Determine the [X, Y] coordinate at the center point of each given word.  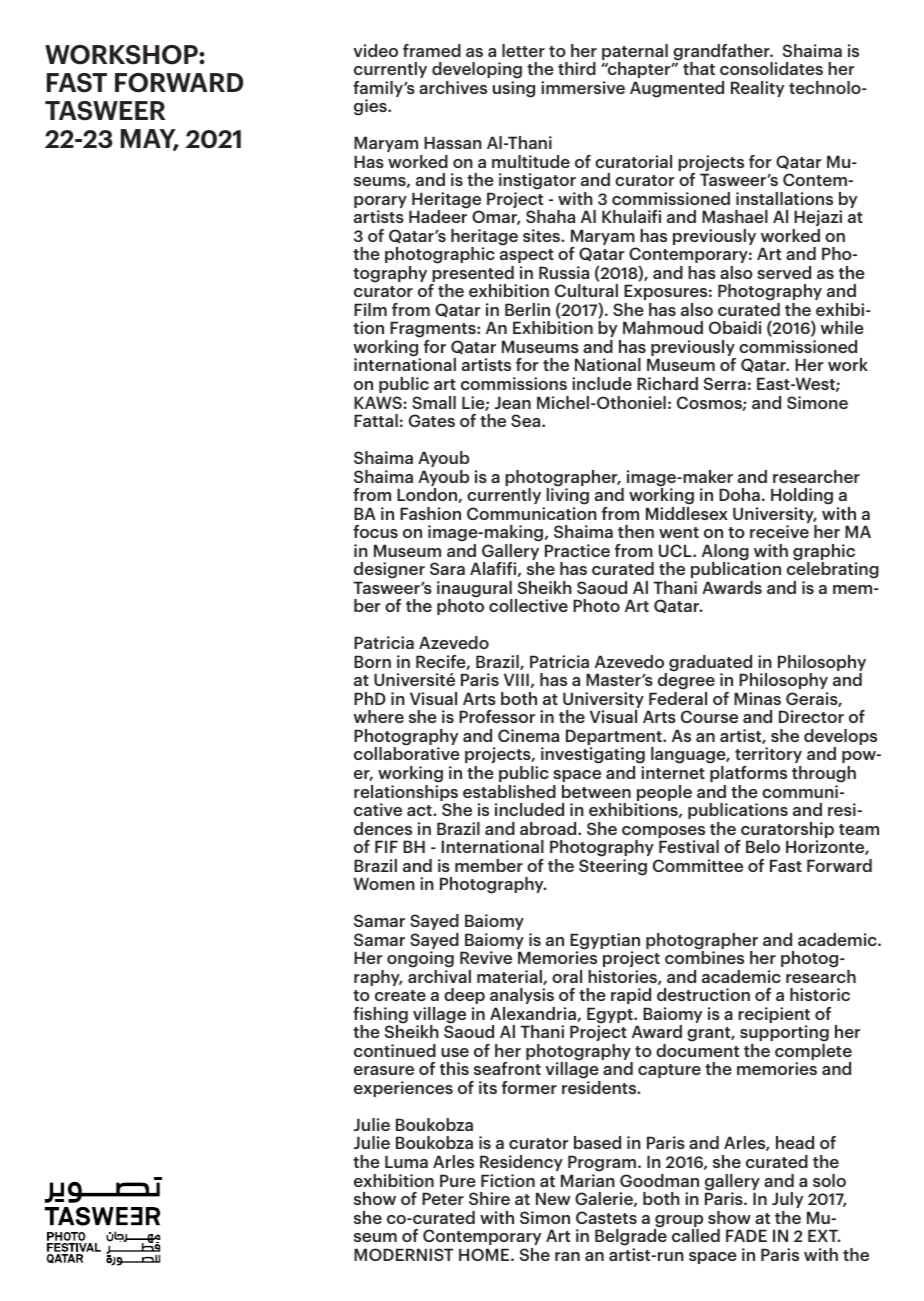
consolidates [771, 68]
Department [615, 738]
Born [372, 661]
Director [811, 716]
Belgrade [631, 1236]
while [842, 327]
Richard [667, 383]
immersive [583, 87]
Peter [443, 1198]
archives [453, 87]
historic [820, 994]
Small [434, 402]
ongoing [420, 959]
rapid [631, 996]
